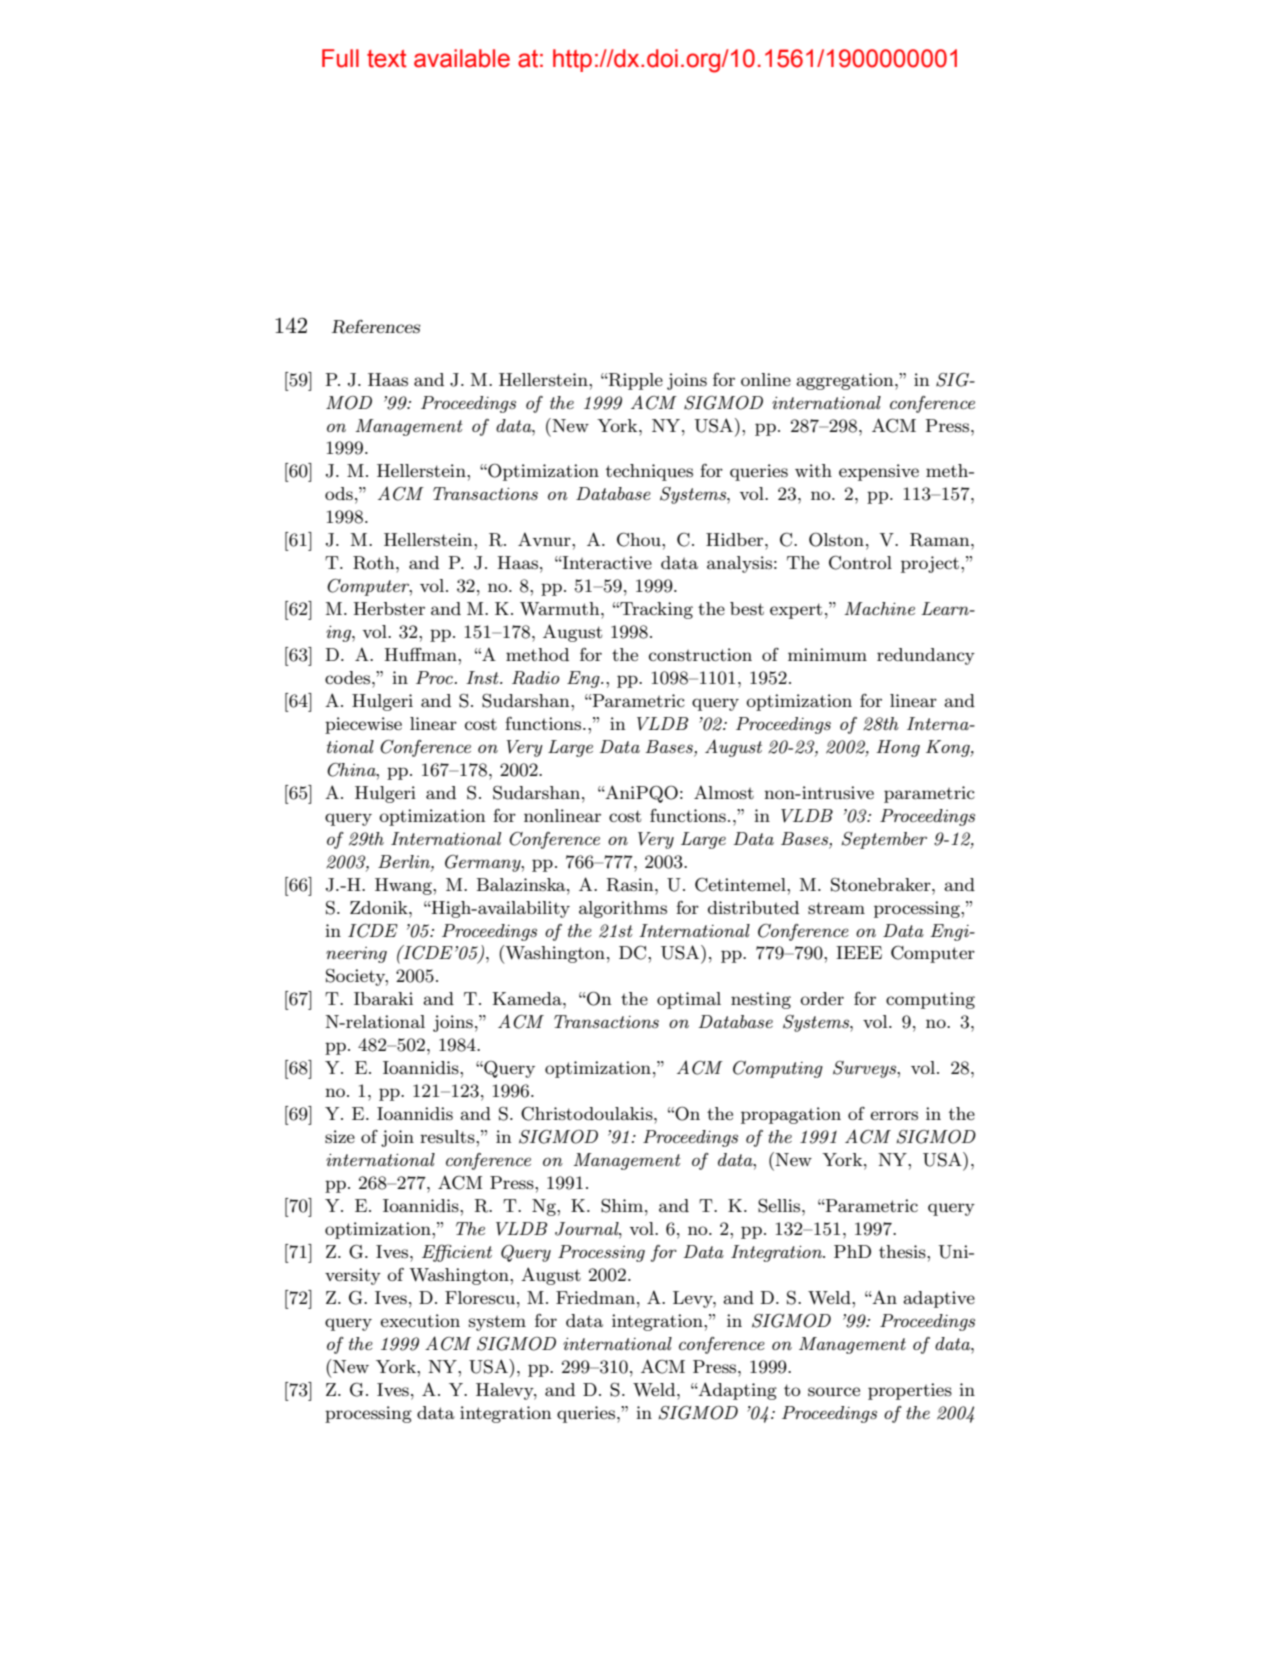 This page has height=1659, width=1282. Describe the element at coordinates (898, 748) in the page. I see `Hong` at that location.
